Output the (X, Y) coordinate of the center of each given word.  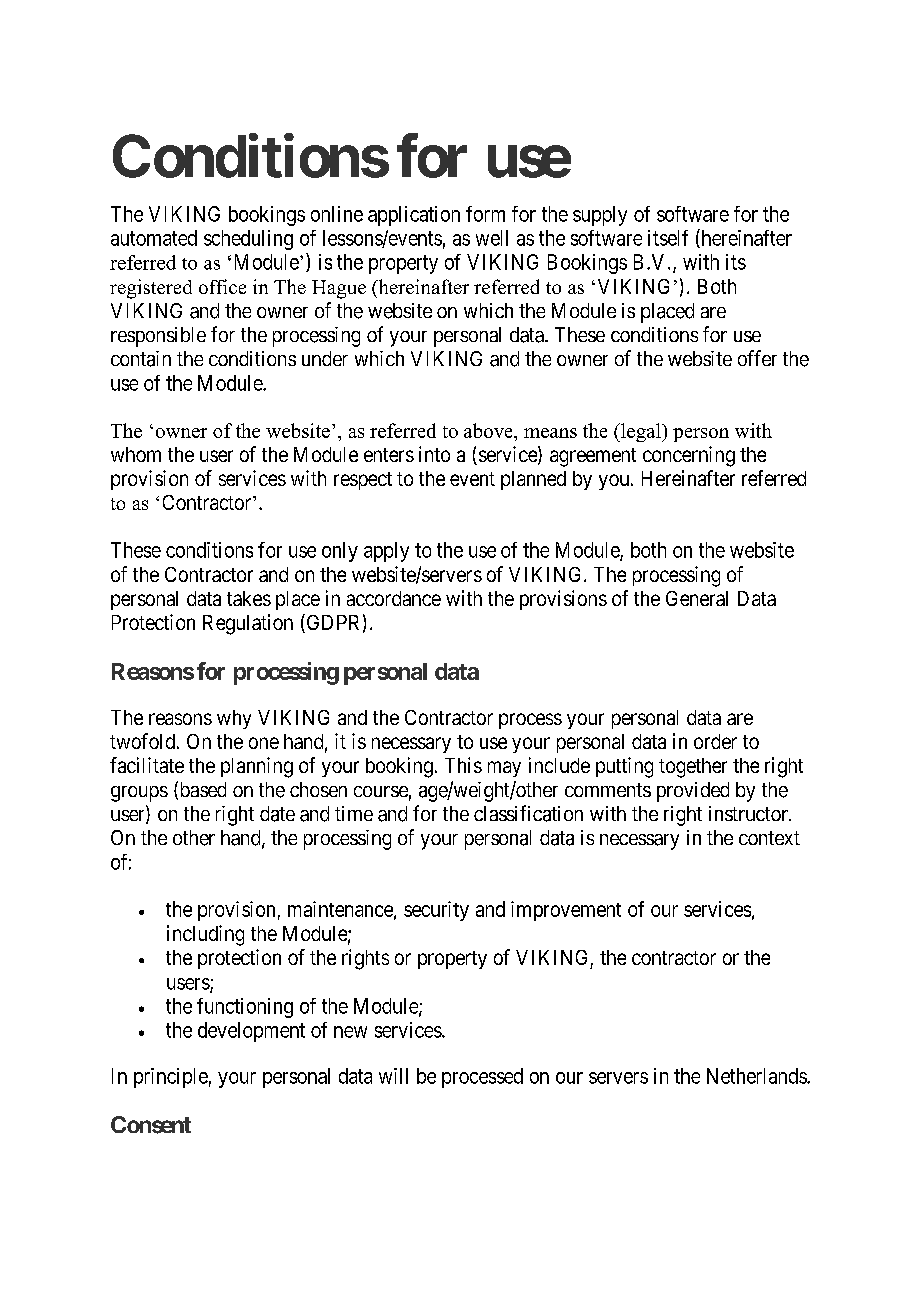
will (393, 1076)
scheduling (248, 240)
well (492, 238)
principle (171, 1078)
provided (693, 792)
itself (668, 238)
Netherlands (757, 1076)
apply (386, 552)
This (463, 765)
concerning (689, 456)
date (277, 814)
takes (249, 598)
